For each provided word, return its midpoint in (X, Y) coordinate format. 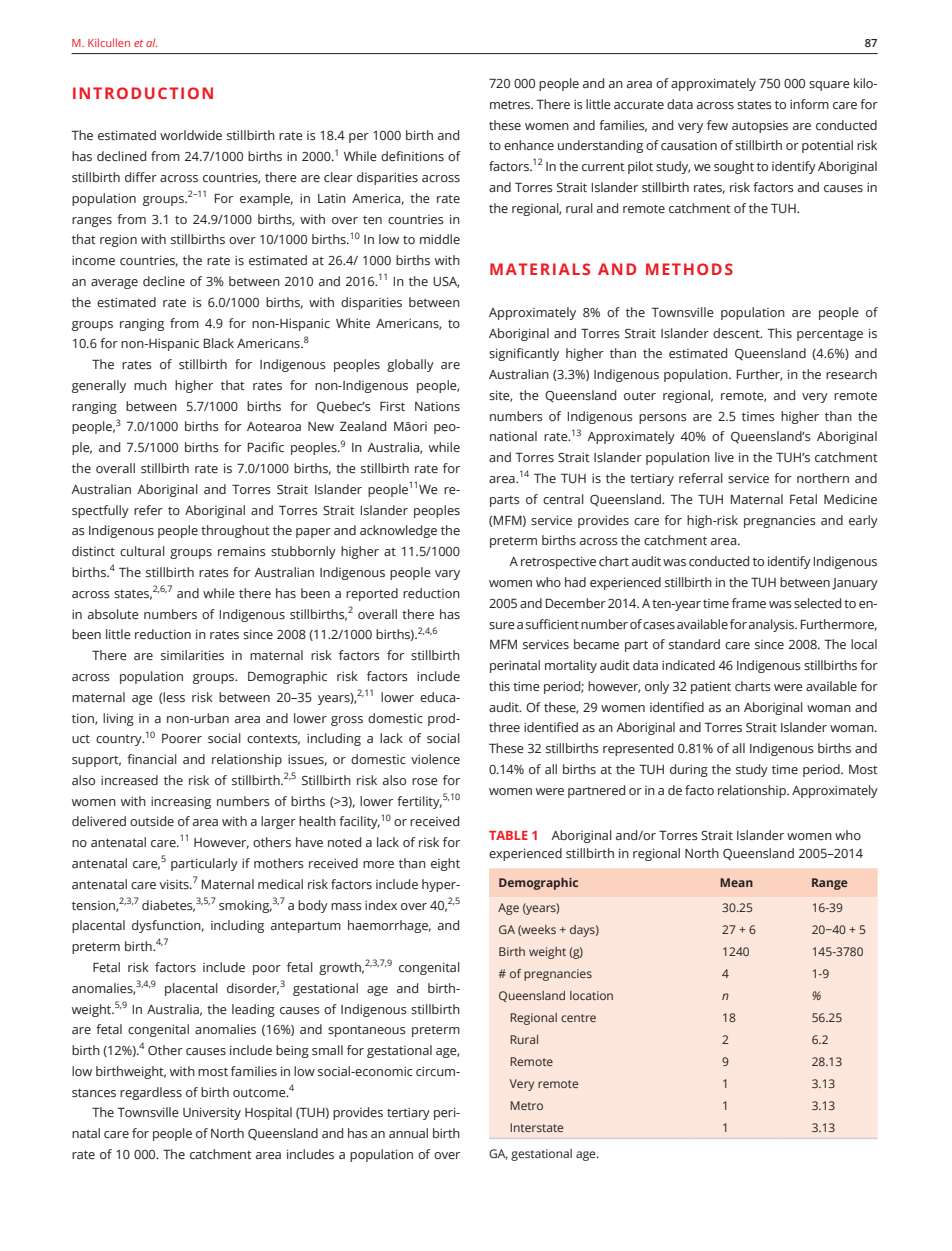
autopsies (760, 127)
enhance (529, 145)
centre (578, 1018)
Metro (526, 1105)
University (212, 1113)
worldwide (191, 135)
